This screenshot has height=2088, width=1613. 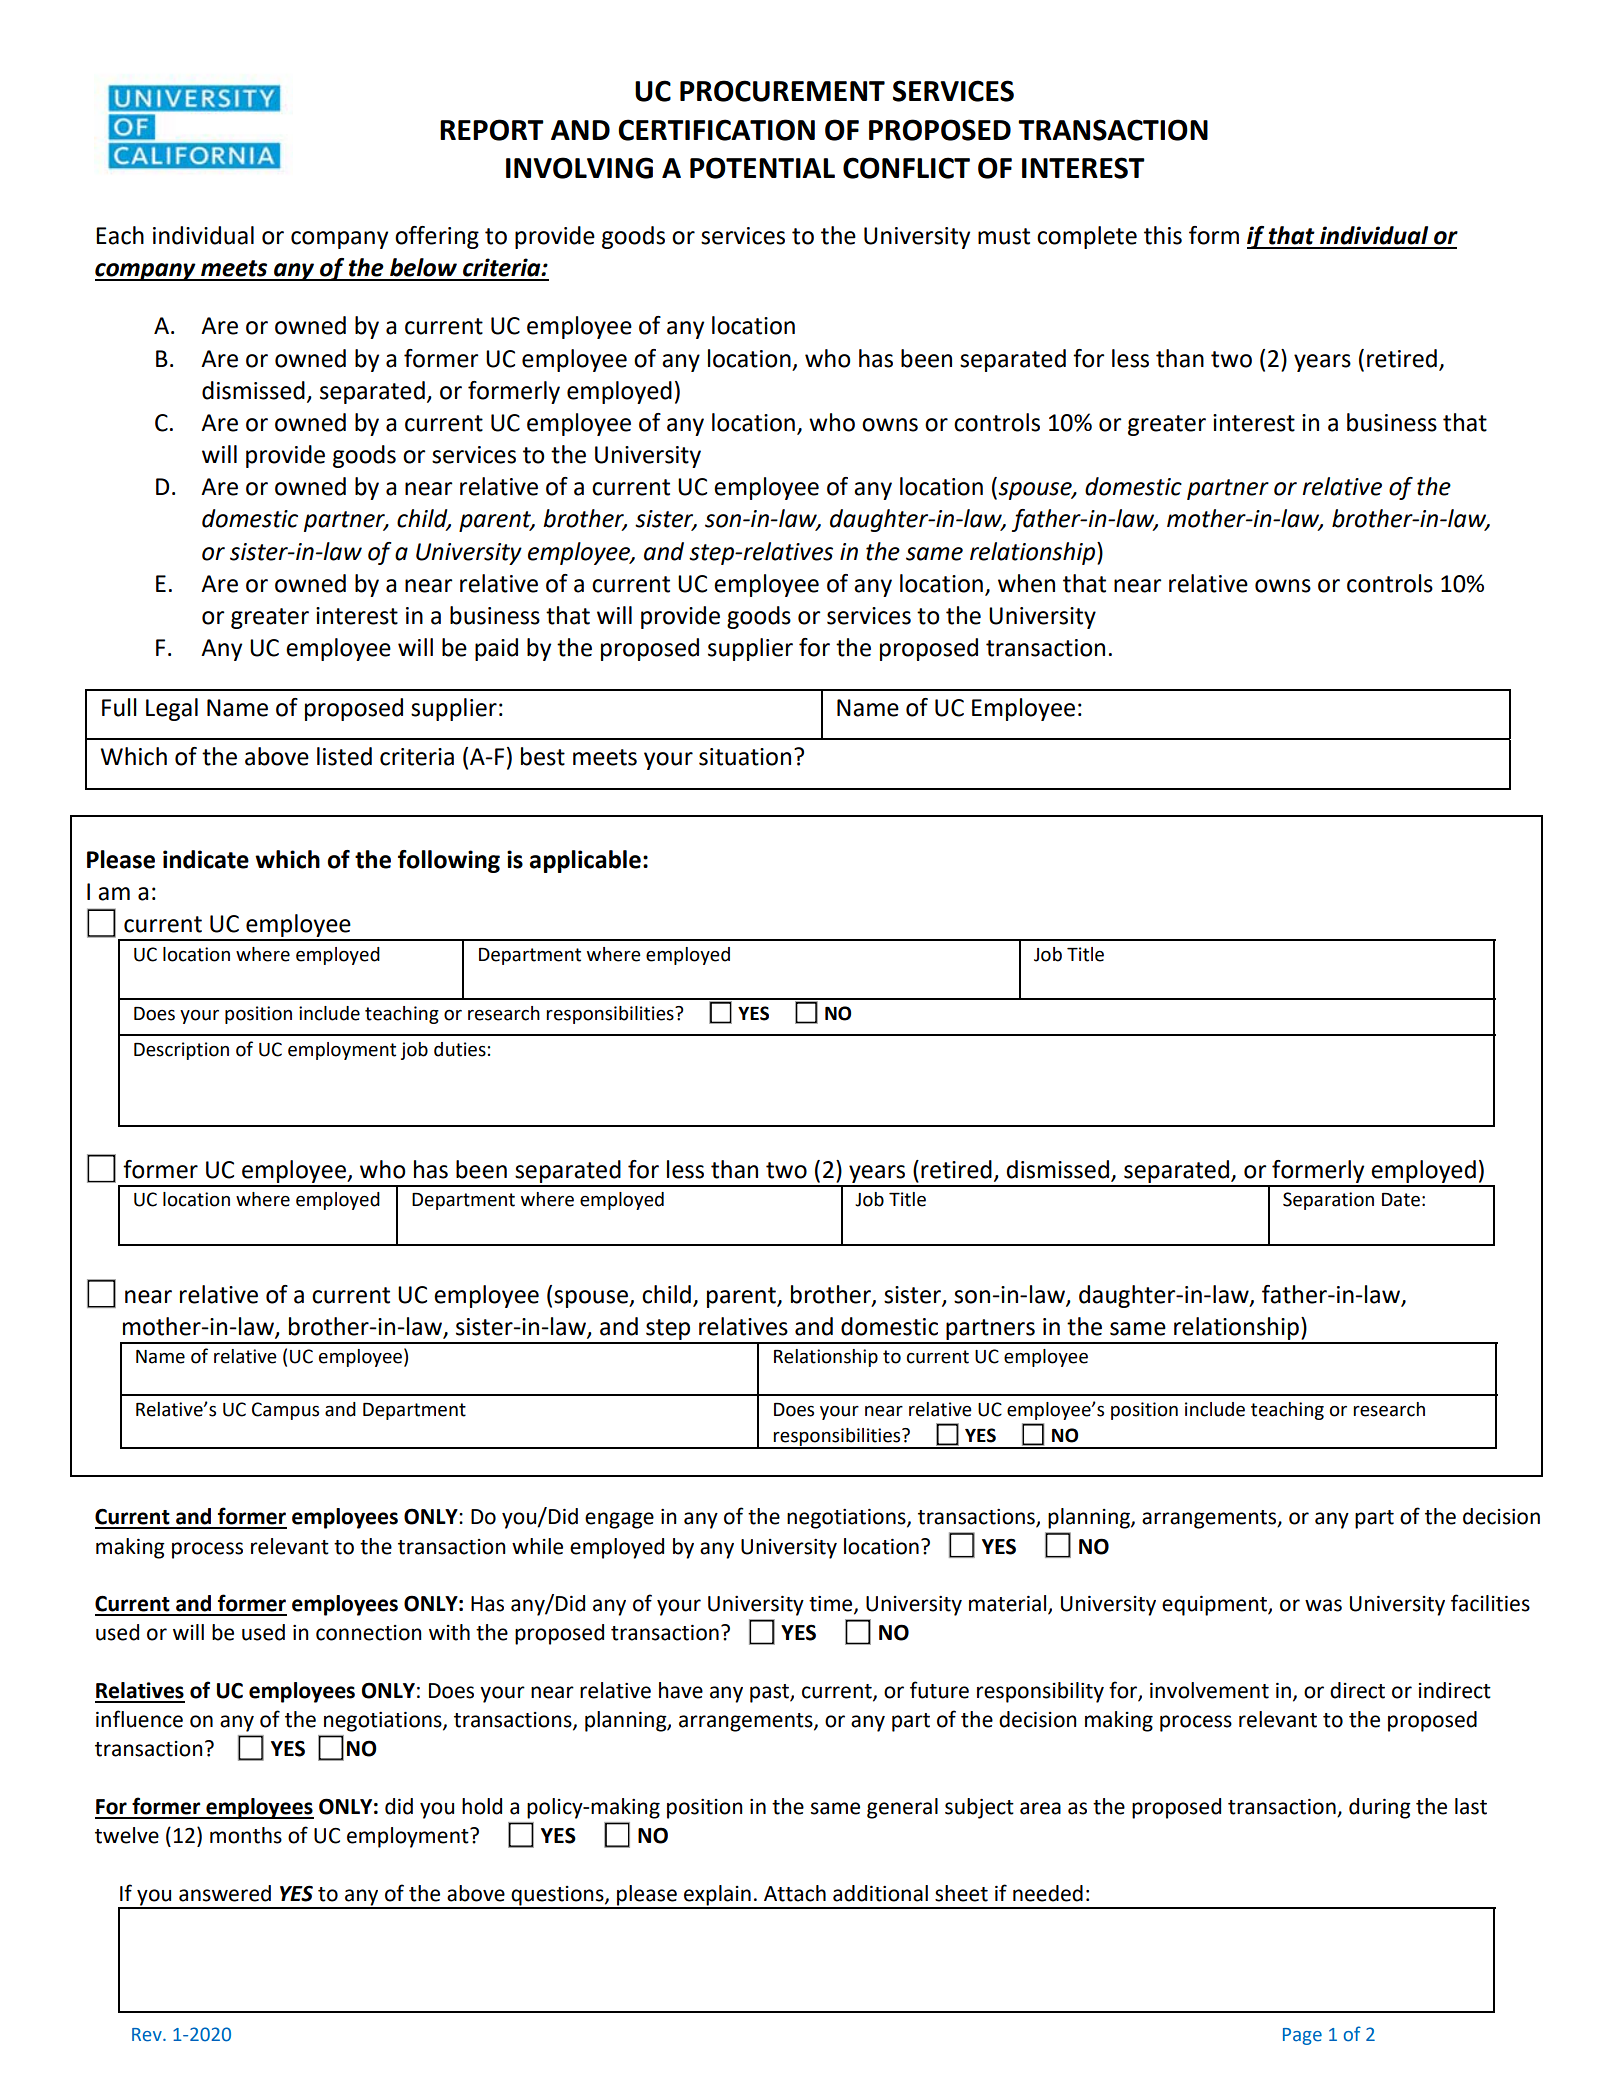 What do you see at coordinates (1302, 2036) in the screenshot?
I see `Page` at bounding box center [1302, 2036].
